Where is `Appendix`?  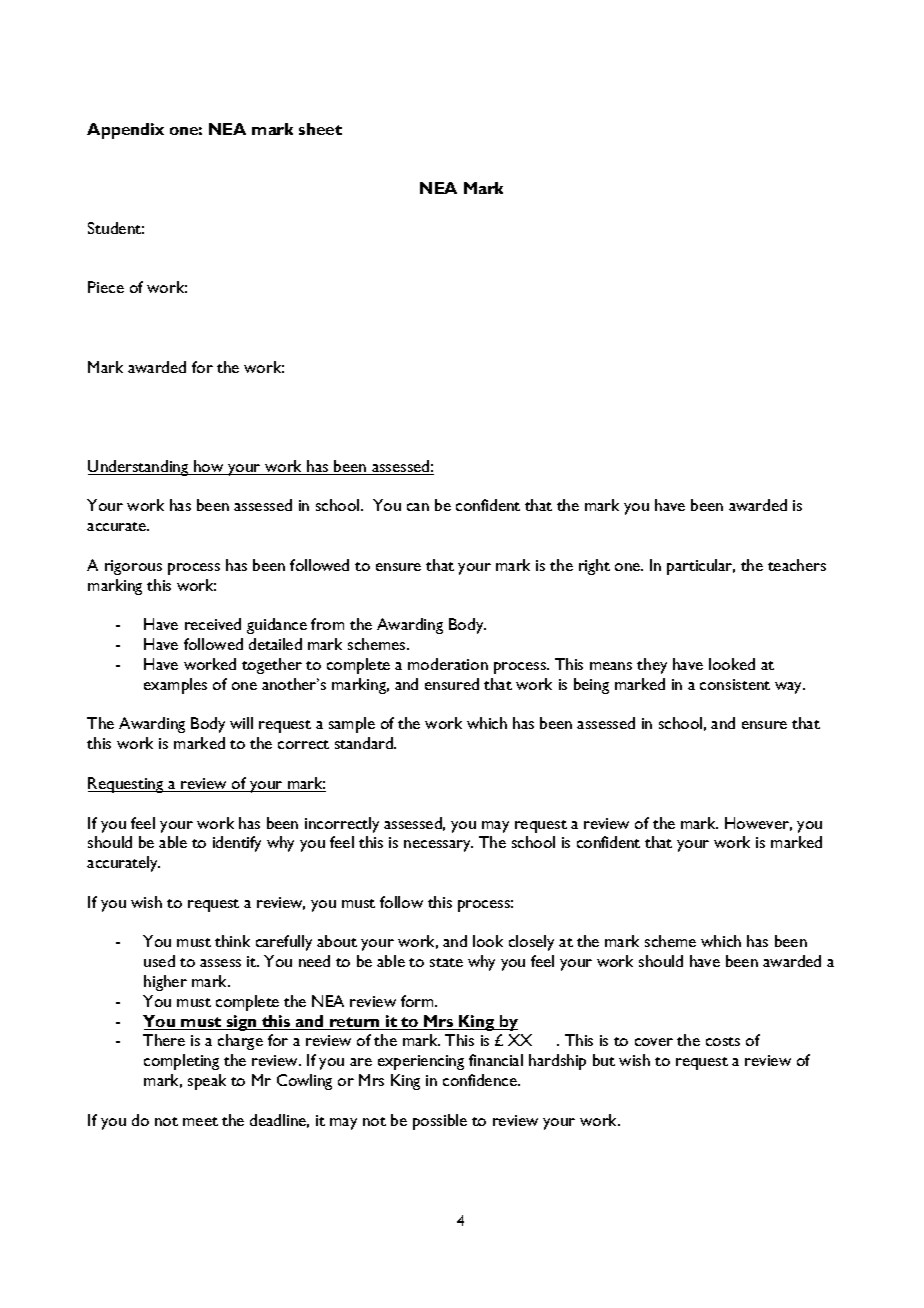
Appendix is located at coordinates (125, 131).
